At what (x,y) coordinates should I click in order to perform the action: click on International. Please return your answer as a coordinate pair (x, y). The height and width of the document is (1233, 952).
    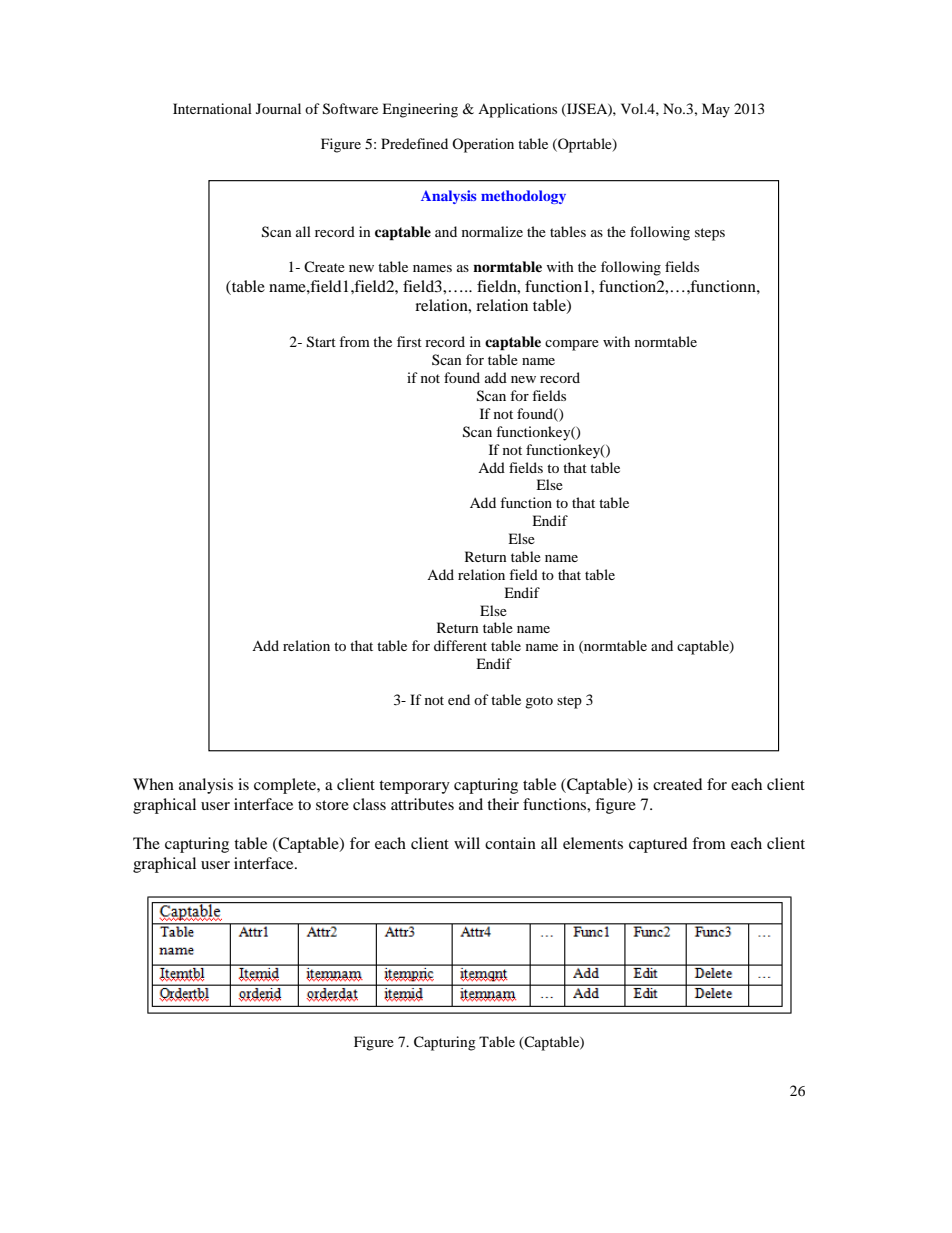
    Looking at the image, I should click on (212, 108).
